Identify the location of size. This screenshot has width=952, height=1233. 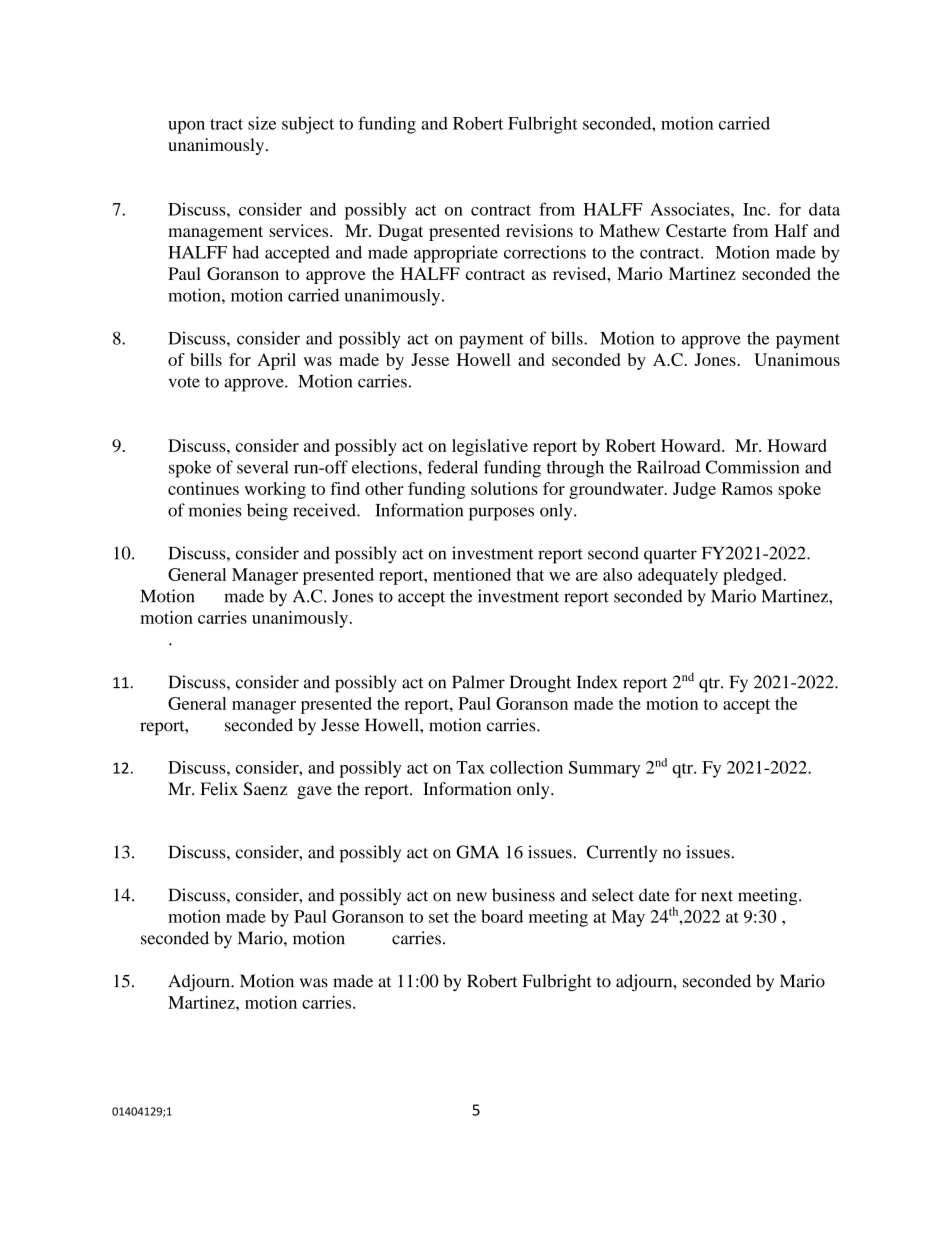
(262, 123).
